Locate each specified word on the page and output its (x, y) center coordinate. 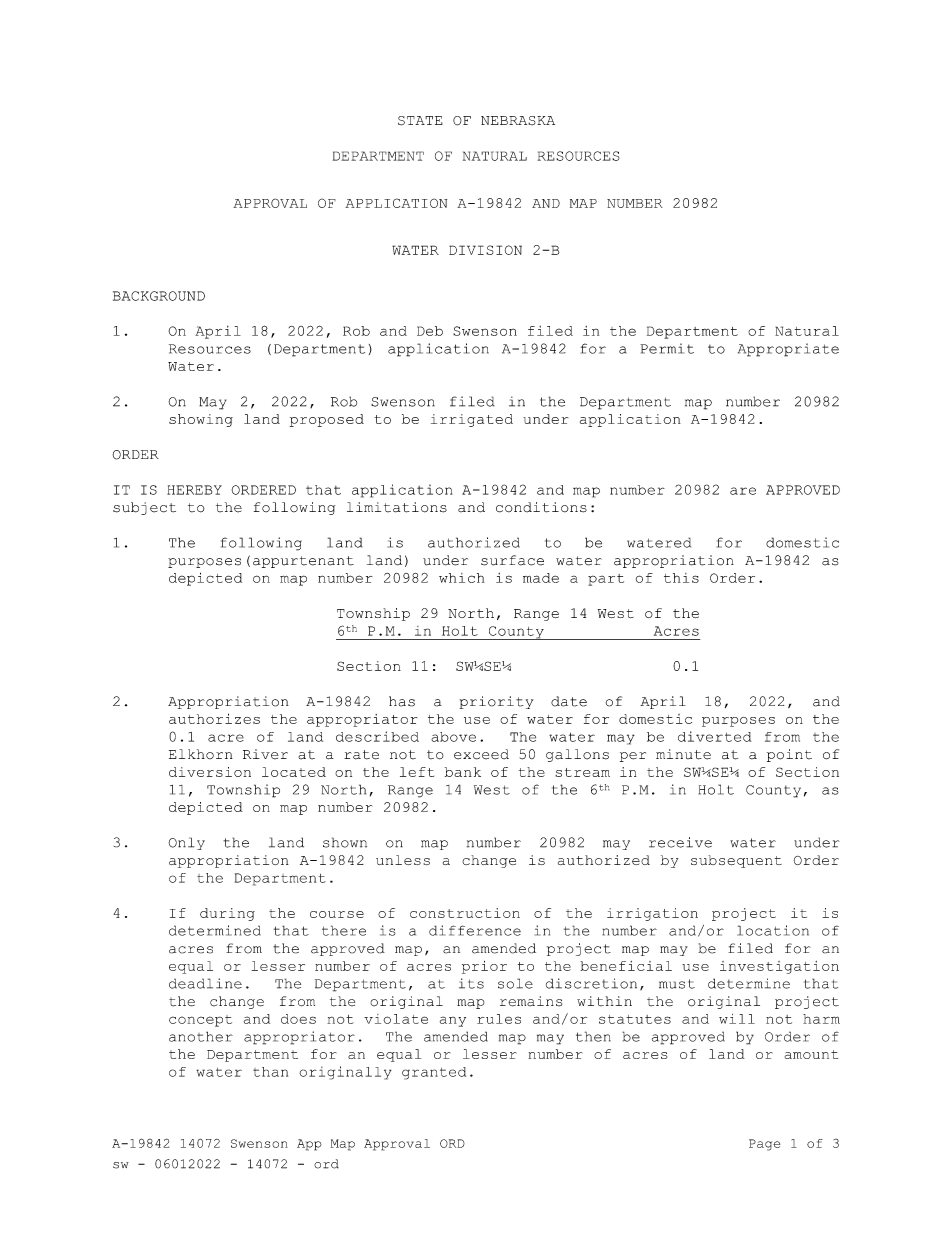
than (270, 1072)
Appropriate (788, 350)
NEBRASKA (518, 121)
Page (764, 1145)
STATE (420, 121)
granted (434, 1073)
